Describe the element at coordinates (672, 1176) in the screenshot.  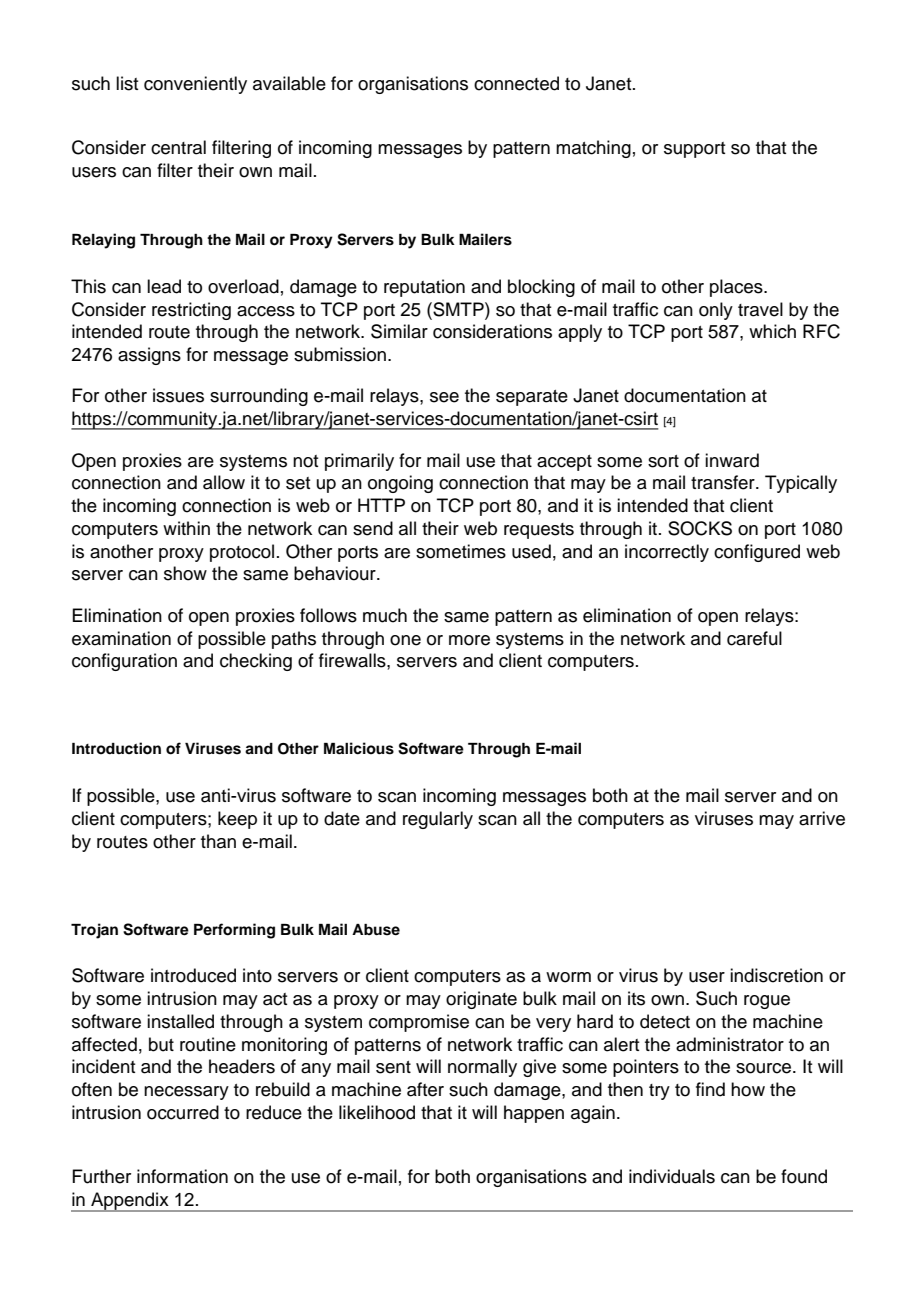
I see `individuals` at that location.
